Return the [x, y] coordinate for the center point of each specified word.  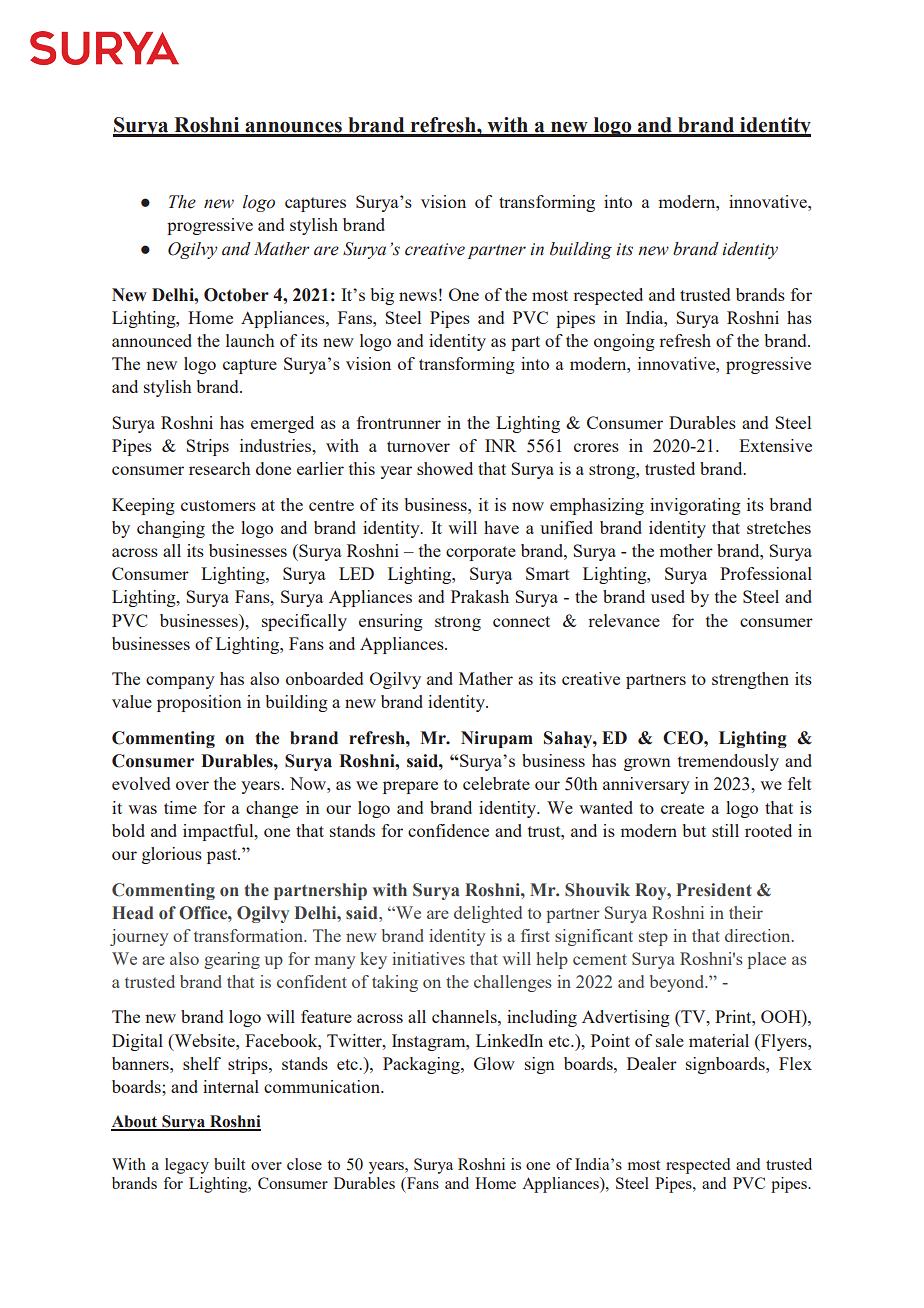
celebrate [496, 783]
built [229, 1164]
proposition [199, 703]
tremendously [728, 762]
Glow [494, 1063]
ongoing [624, 342]
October [236, 295]
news [418, 296]
